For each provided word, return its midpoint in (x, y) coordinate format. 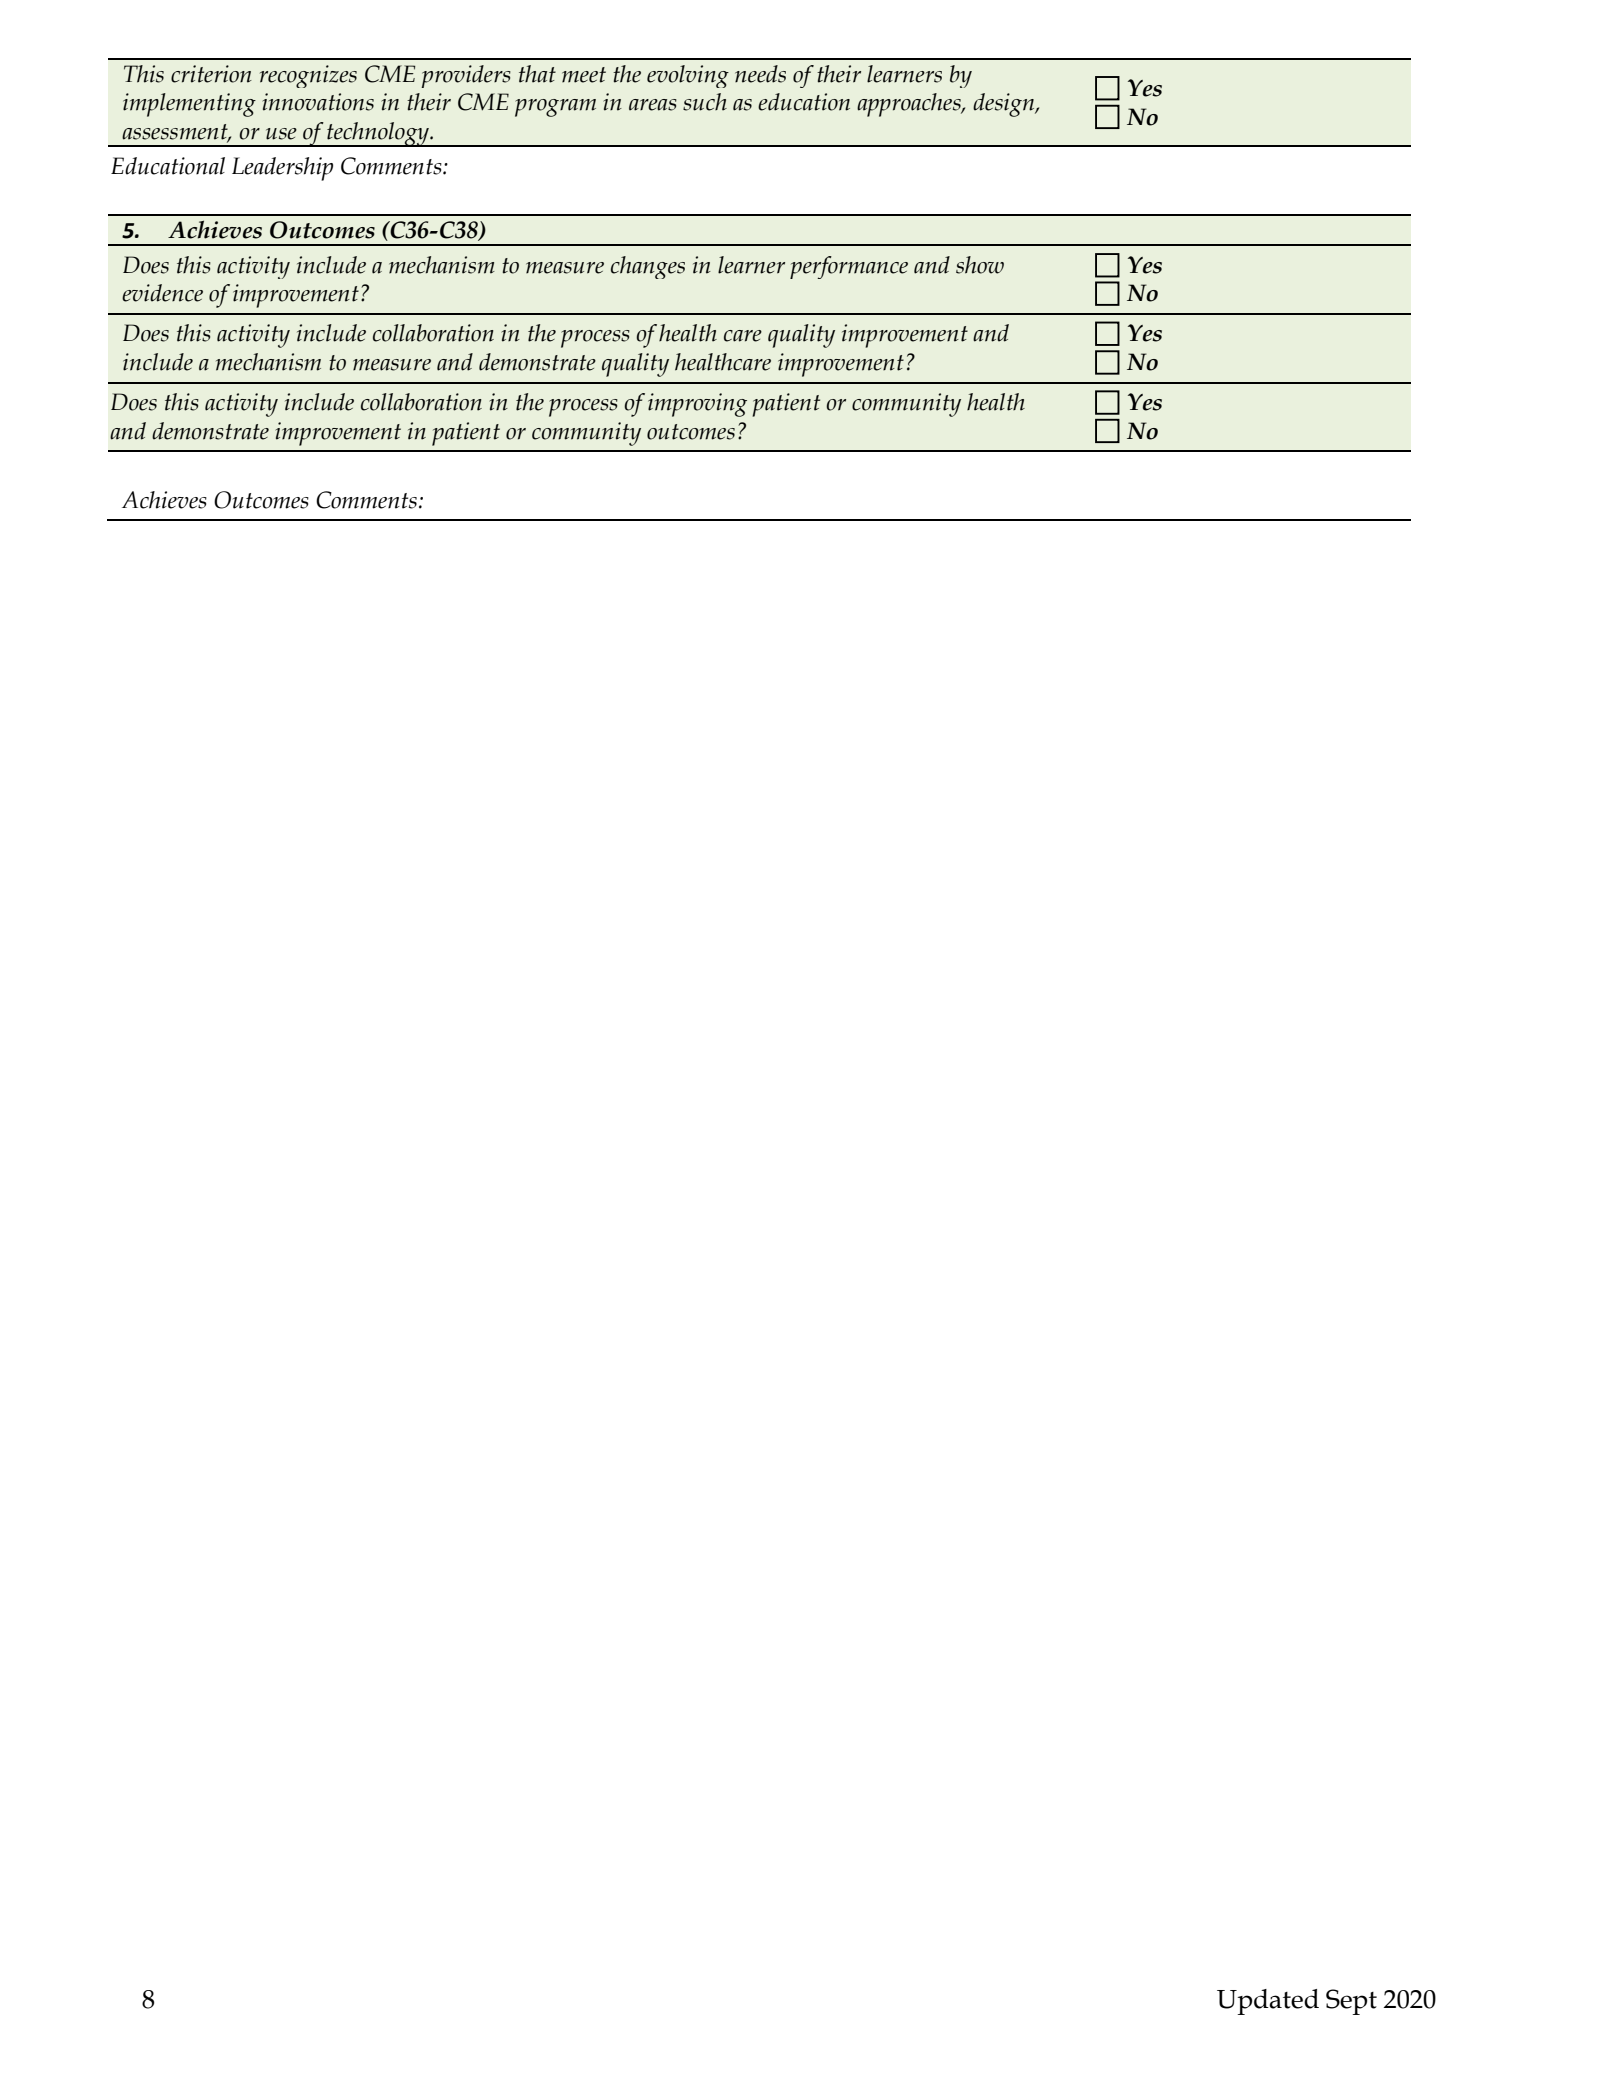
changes (648, 267)
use (281, 134)
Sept (1351, 2002)
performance (849, 267)
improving (697, 405)
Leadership (282, 169)
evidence (162, 293)
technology (378, 134)
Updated (1268, 2002)
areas (653, 105)
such (705, 102)
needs (760, 74)
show (980, 265)
